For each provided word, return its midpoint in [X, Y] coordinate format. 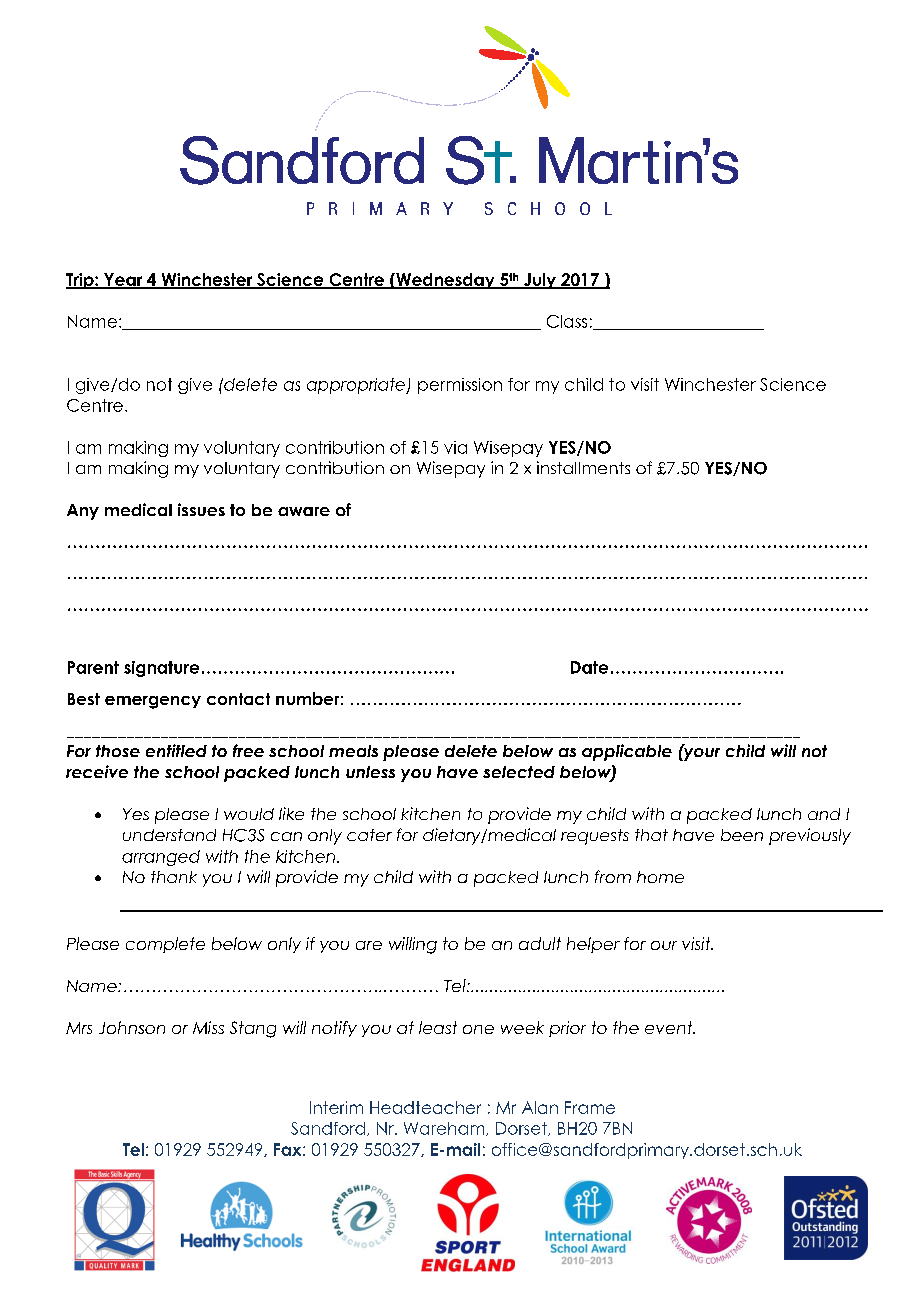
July [540, 281]
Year [123, 280]
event [670, 1027]
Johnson [132, 1027]
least [438, 1027]
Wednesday [445, 281]
